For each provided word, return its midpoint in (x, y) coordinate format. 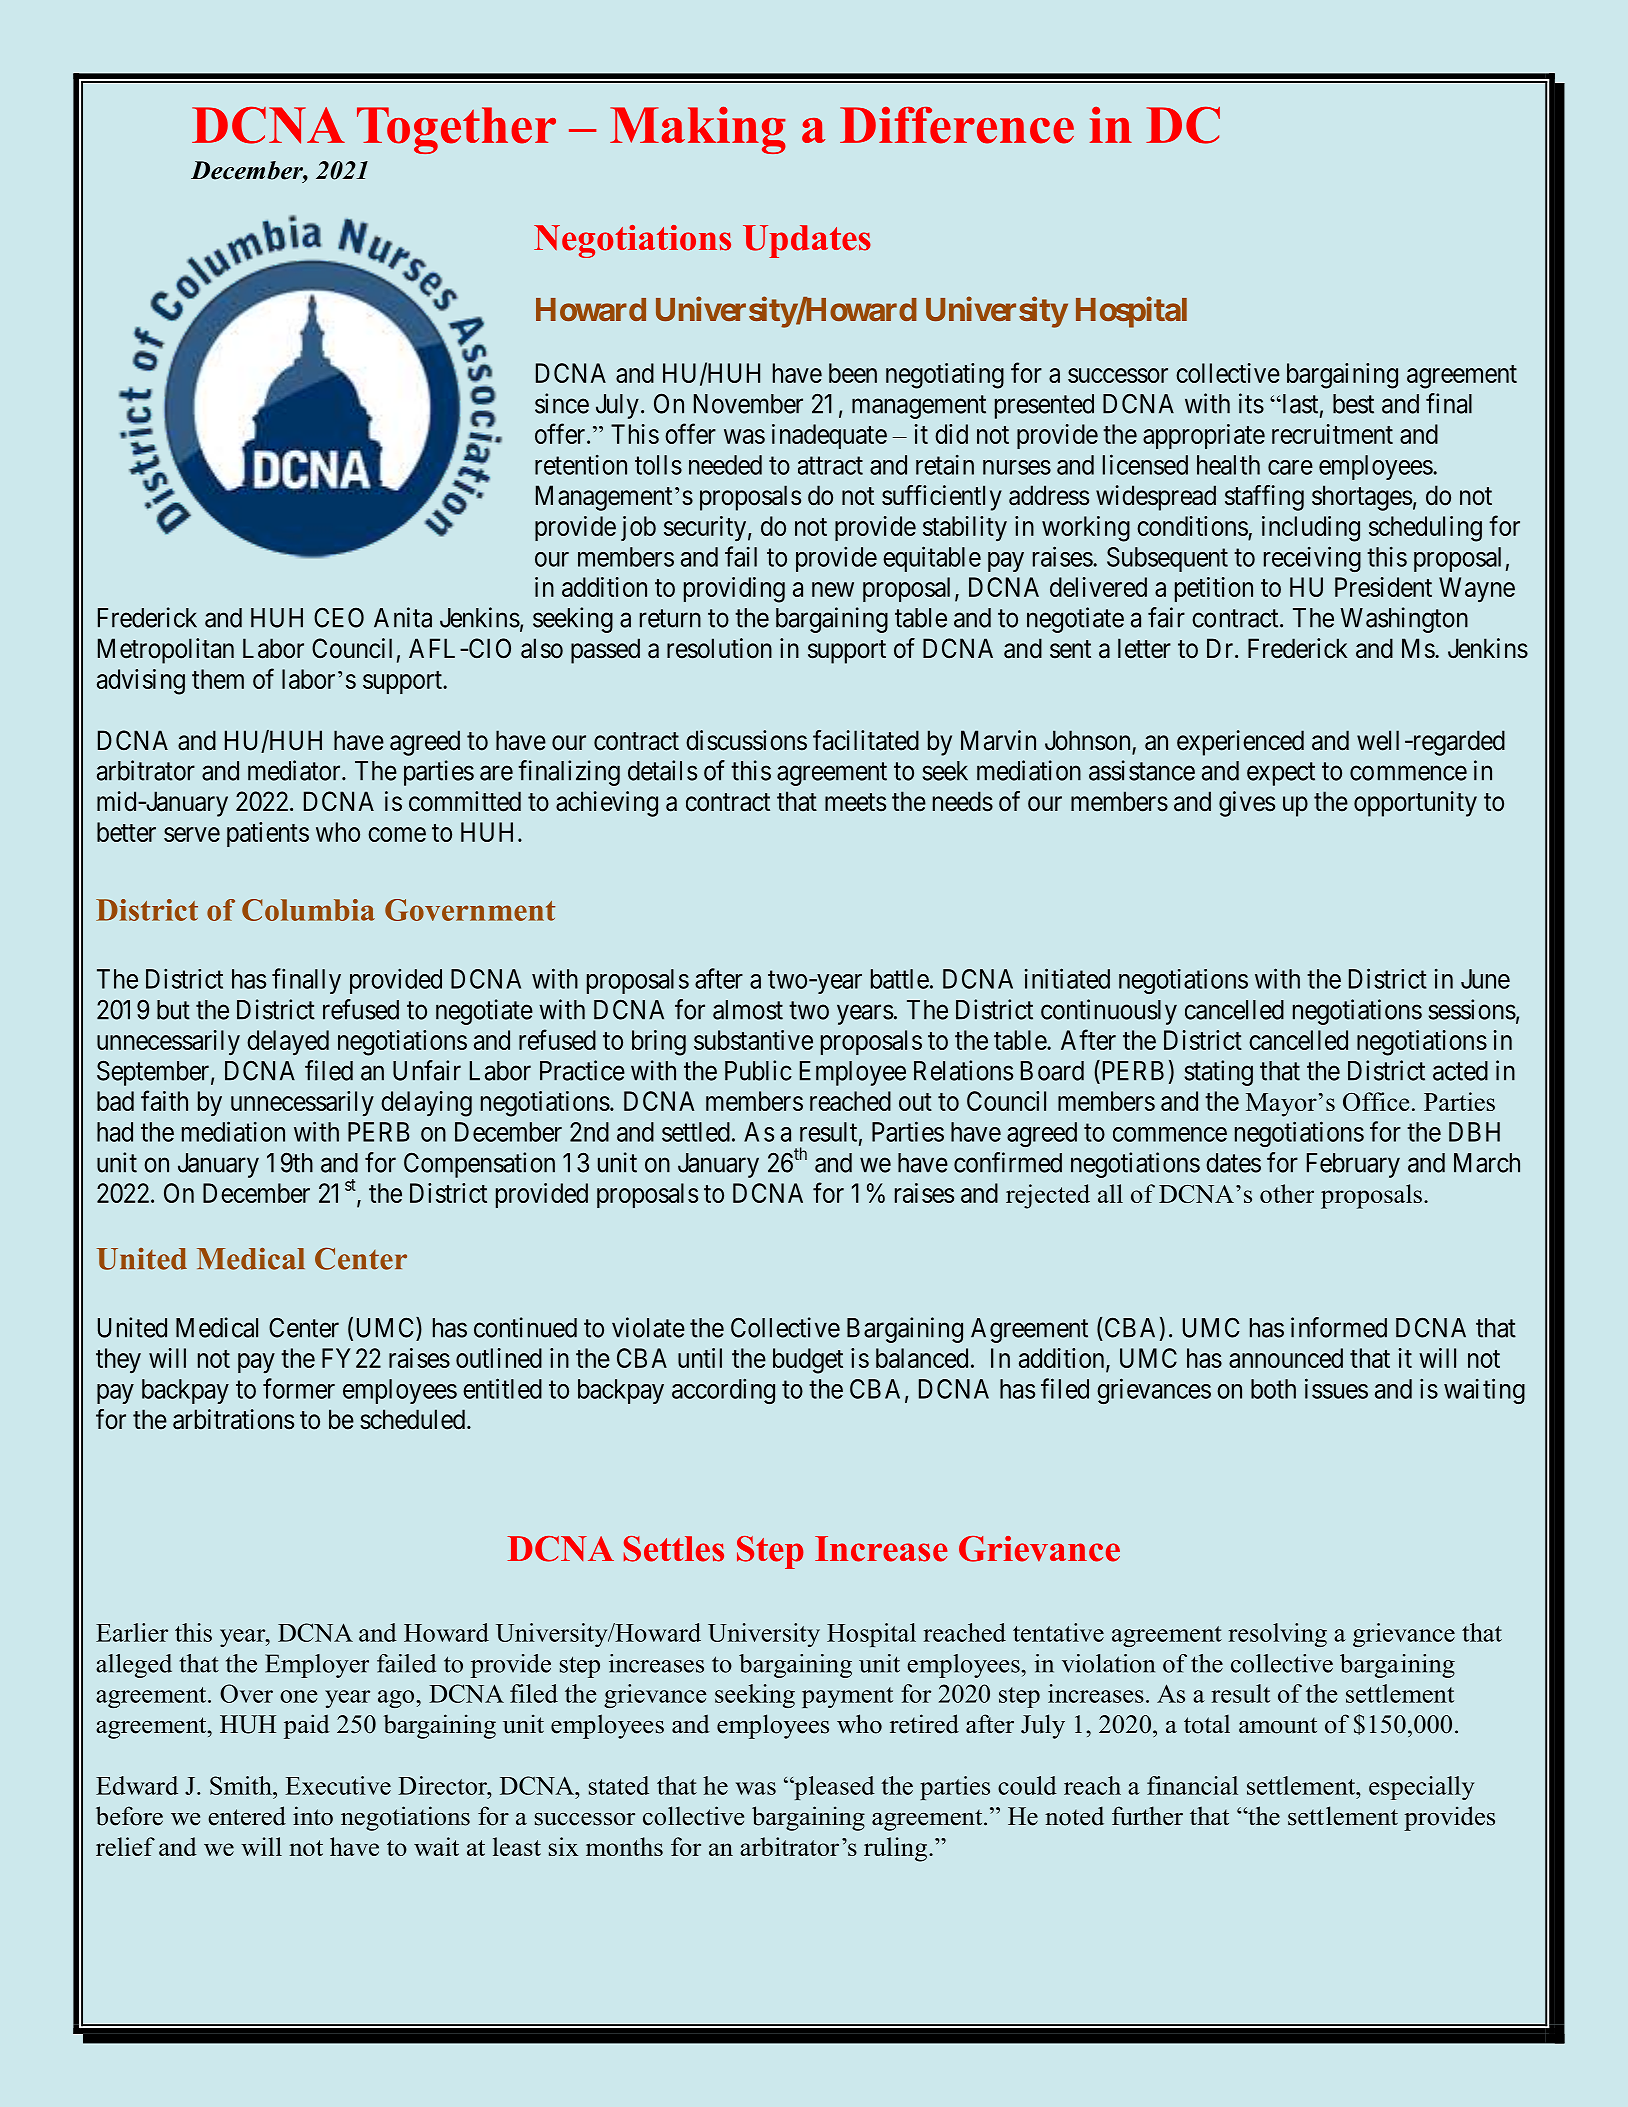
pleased (833, 1788)
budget (808, 1361)
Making (698, 130)
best (1353, 404)
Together (456, 130)
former (299, 1388)
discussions (746, 740)
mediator (295, 770)
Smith (242, 1785)
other (1287, 1193)
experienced (1240, 743)
